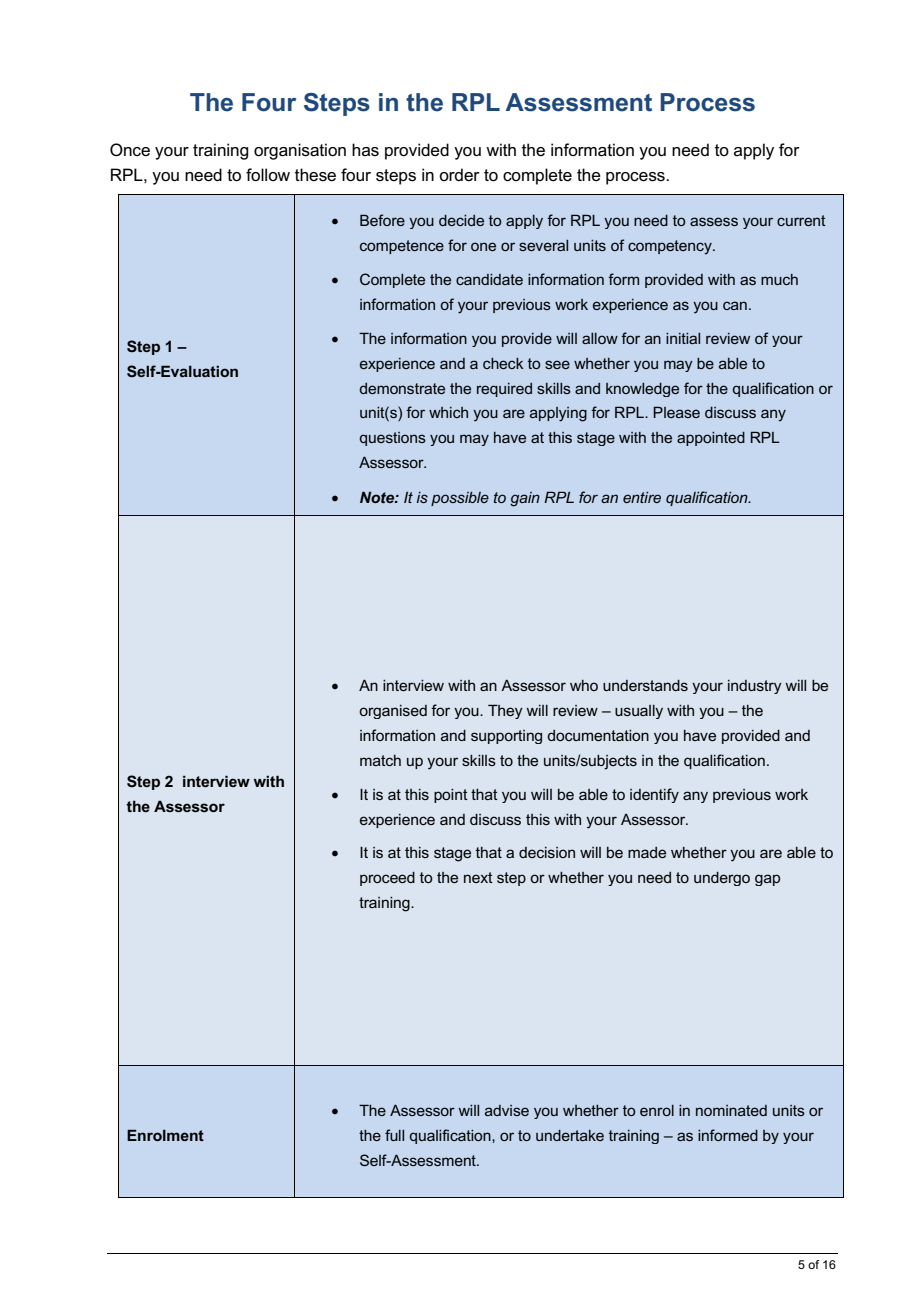 The image size is (924, 1308). What do you see at coordinates (393, 439) in the image?
I see `questions` at bounding box center [393, 439].
